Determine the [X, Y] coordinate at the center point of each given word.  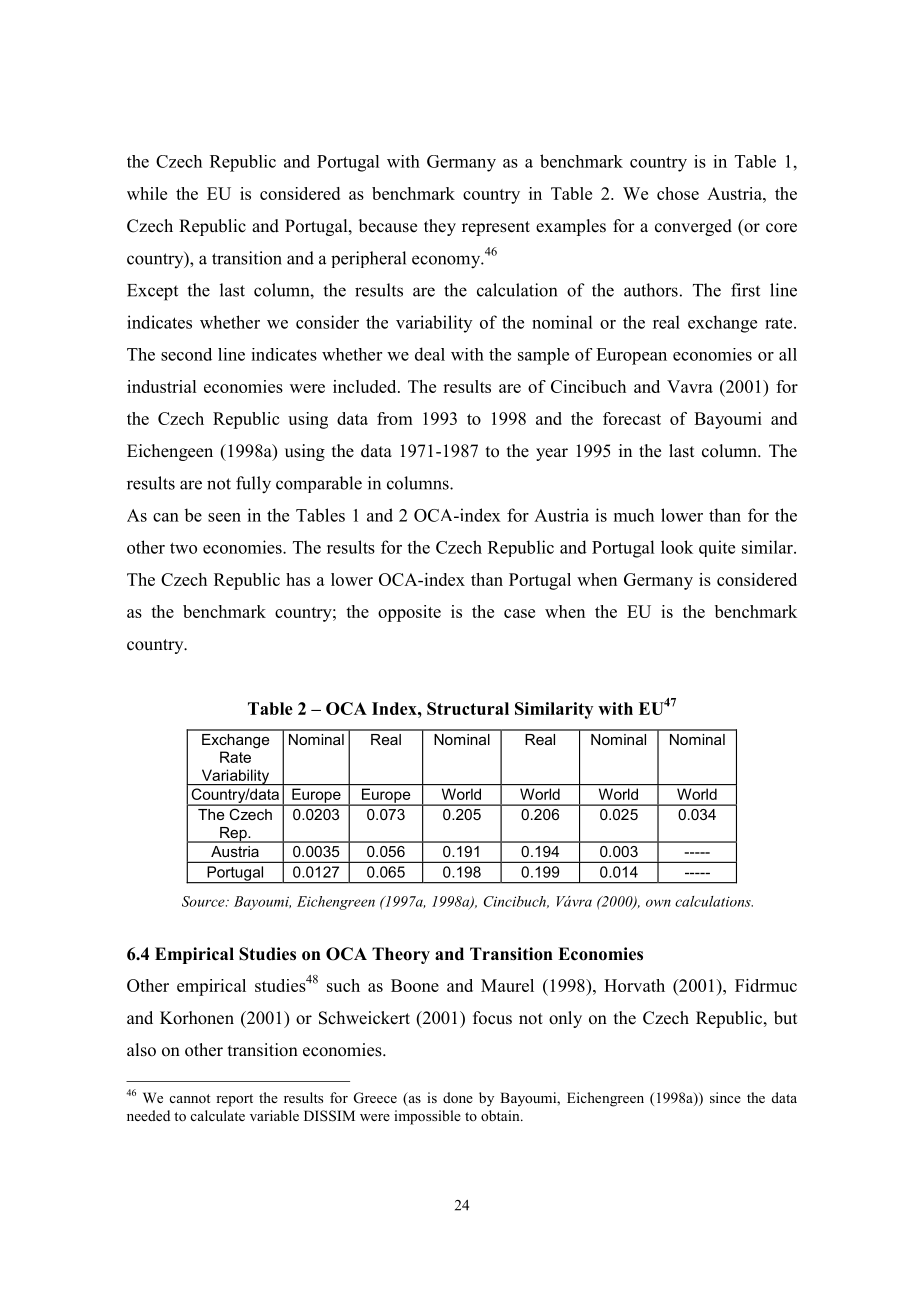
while [147, 193]
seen [224, 517]
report [234, 1100]
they [440, 227]
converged [693, 227]
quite [717, 548]
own [658, 903]
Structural [468, 708]
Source [204, 901]
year [552, 454]
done [458, 1097]
